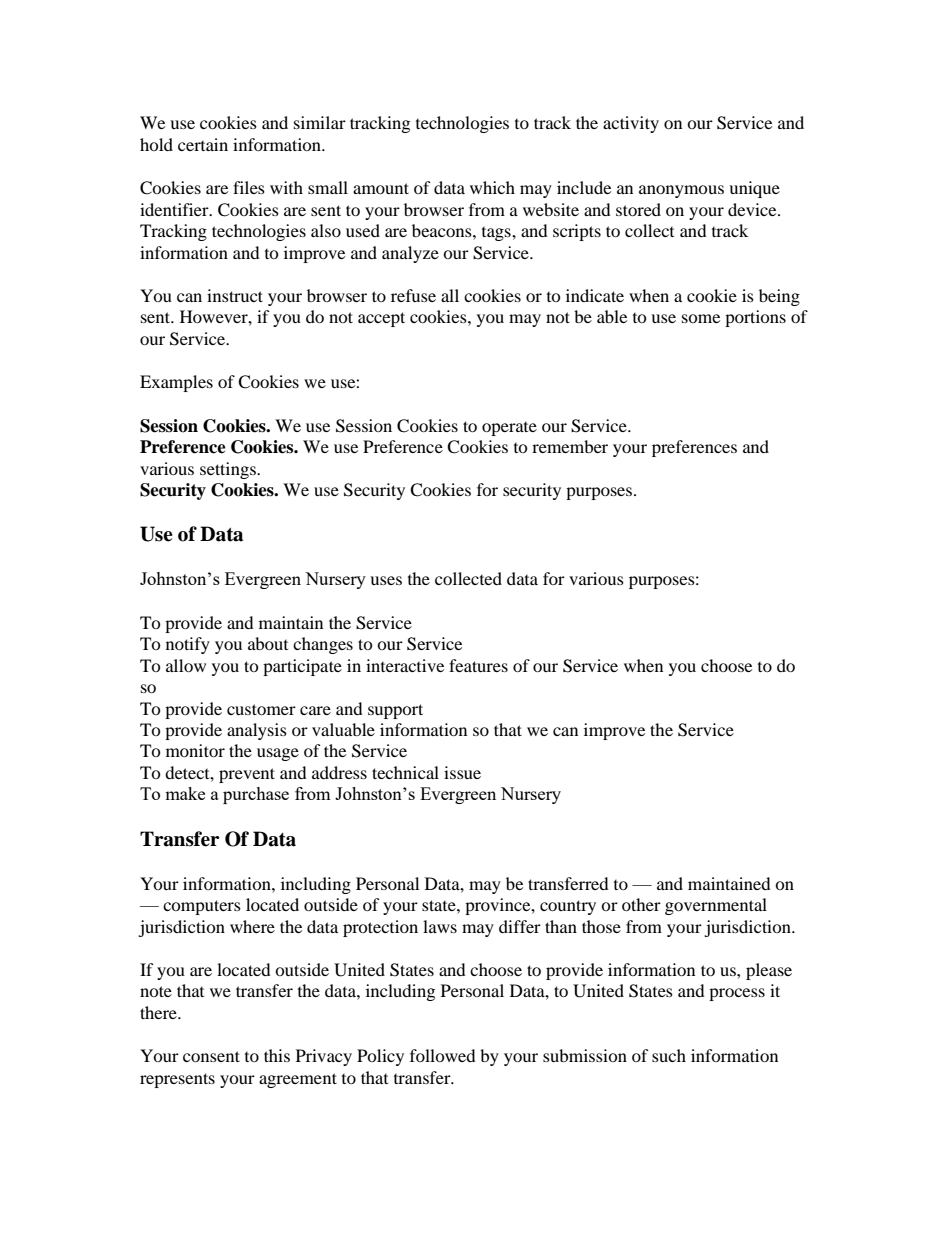 The image size is (952, 1233). What do you see at coordinates (229, 470) in the document?
I see `settings` at bounding box center [229, 470].
